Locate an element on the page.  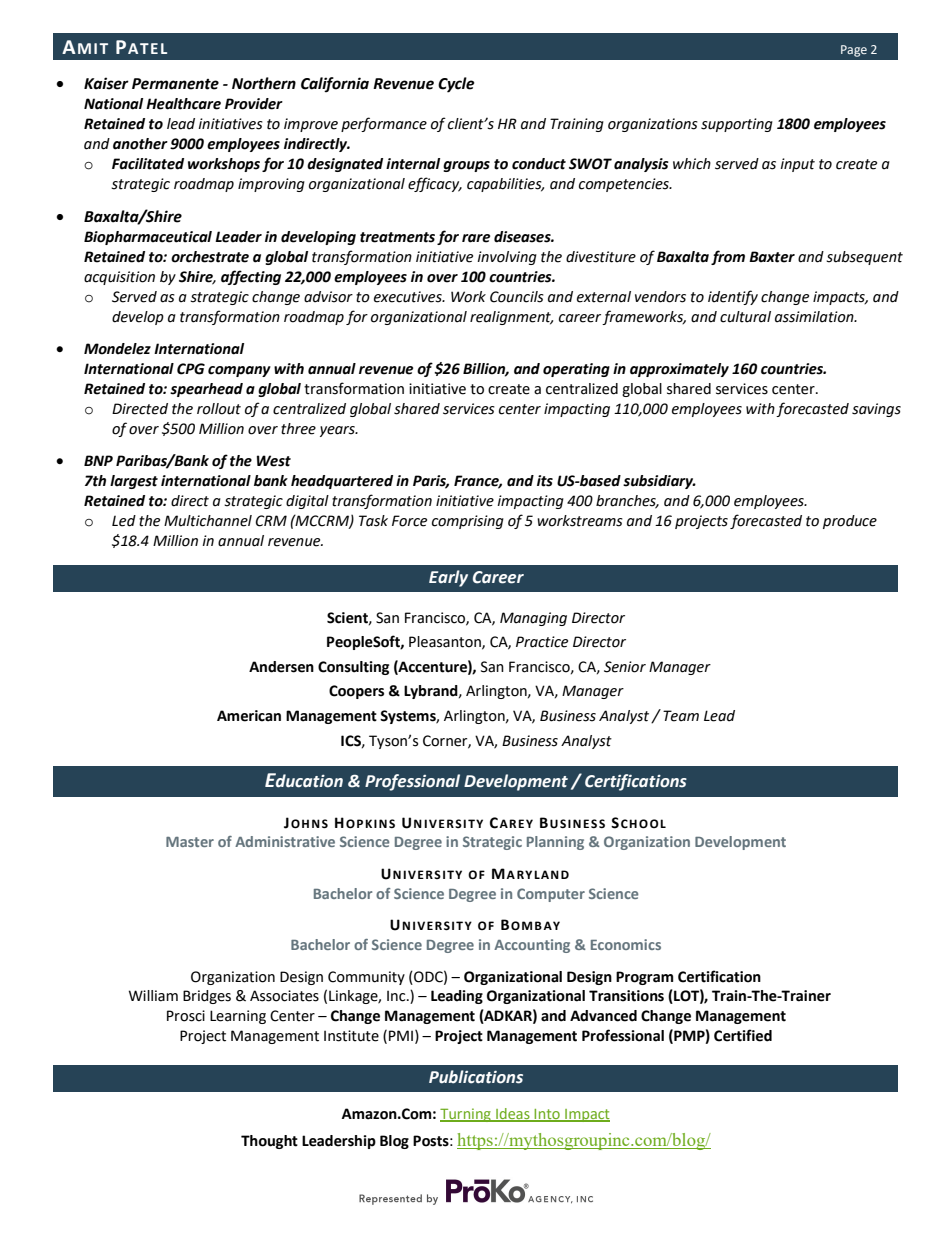
its is located at coordinates (545, 481).
